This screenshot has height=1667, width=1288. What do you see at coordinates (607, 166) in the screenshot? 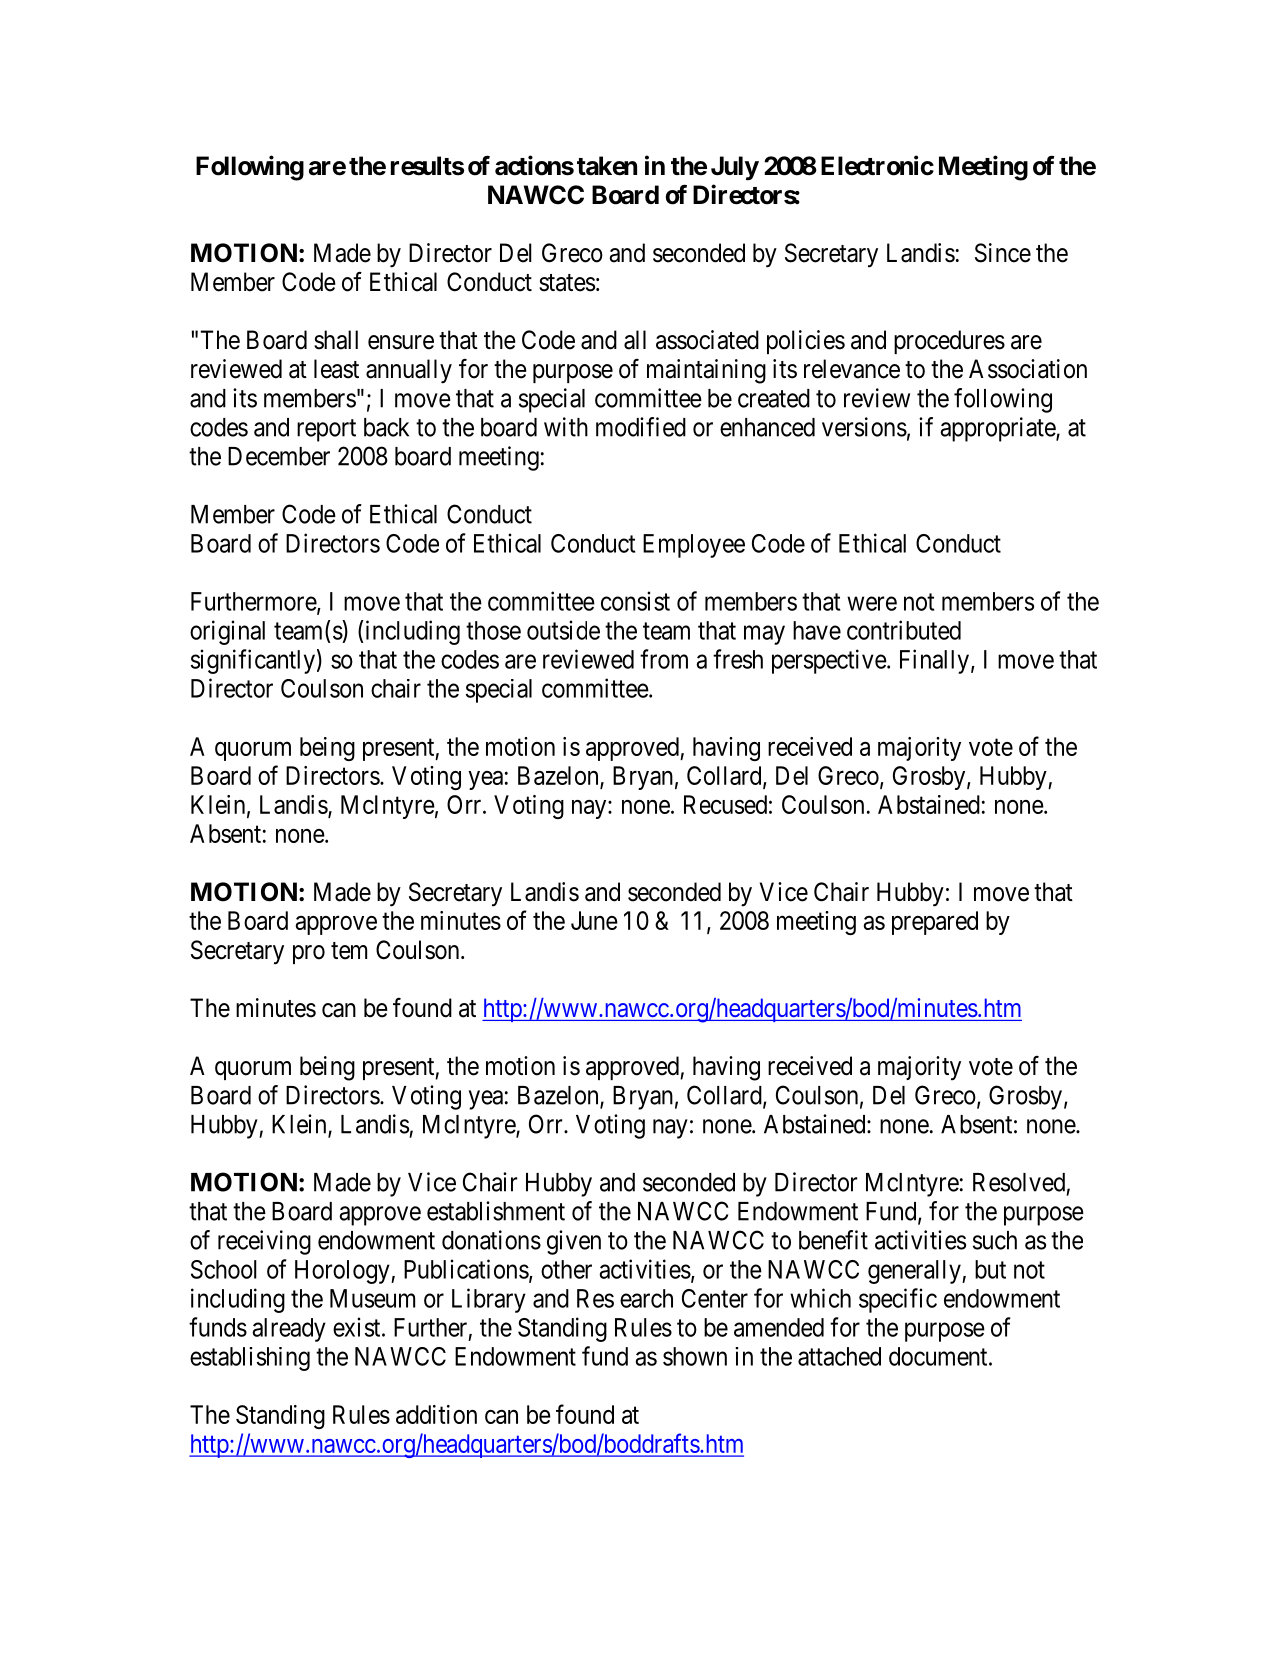
I see `taken` at bounding box center [607, 166].
